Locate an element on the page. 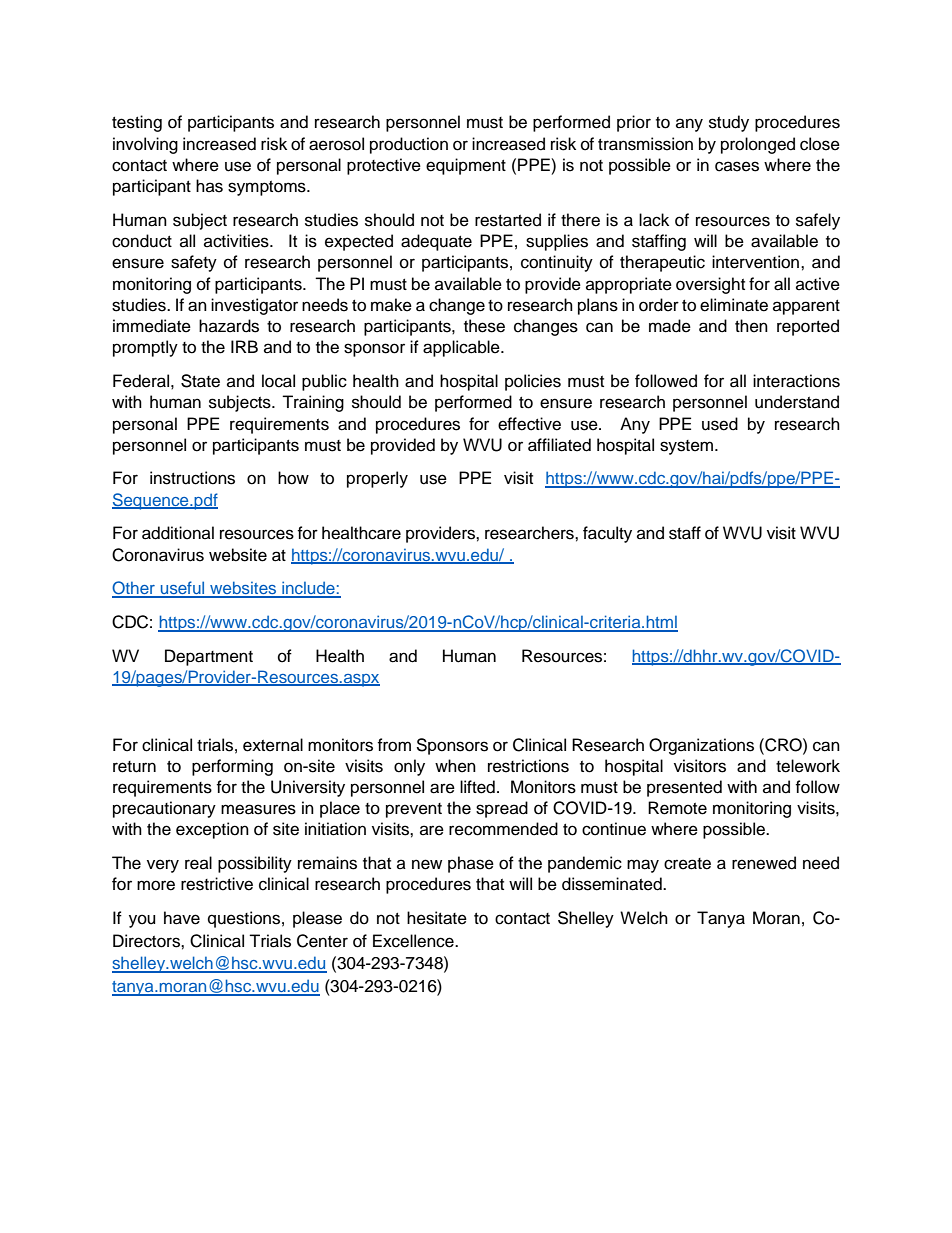  have is located at coordinates (182, 918).
